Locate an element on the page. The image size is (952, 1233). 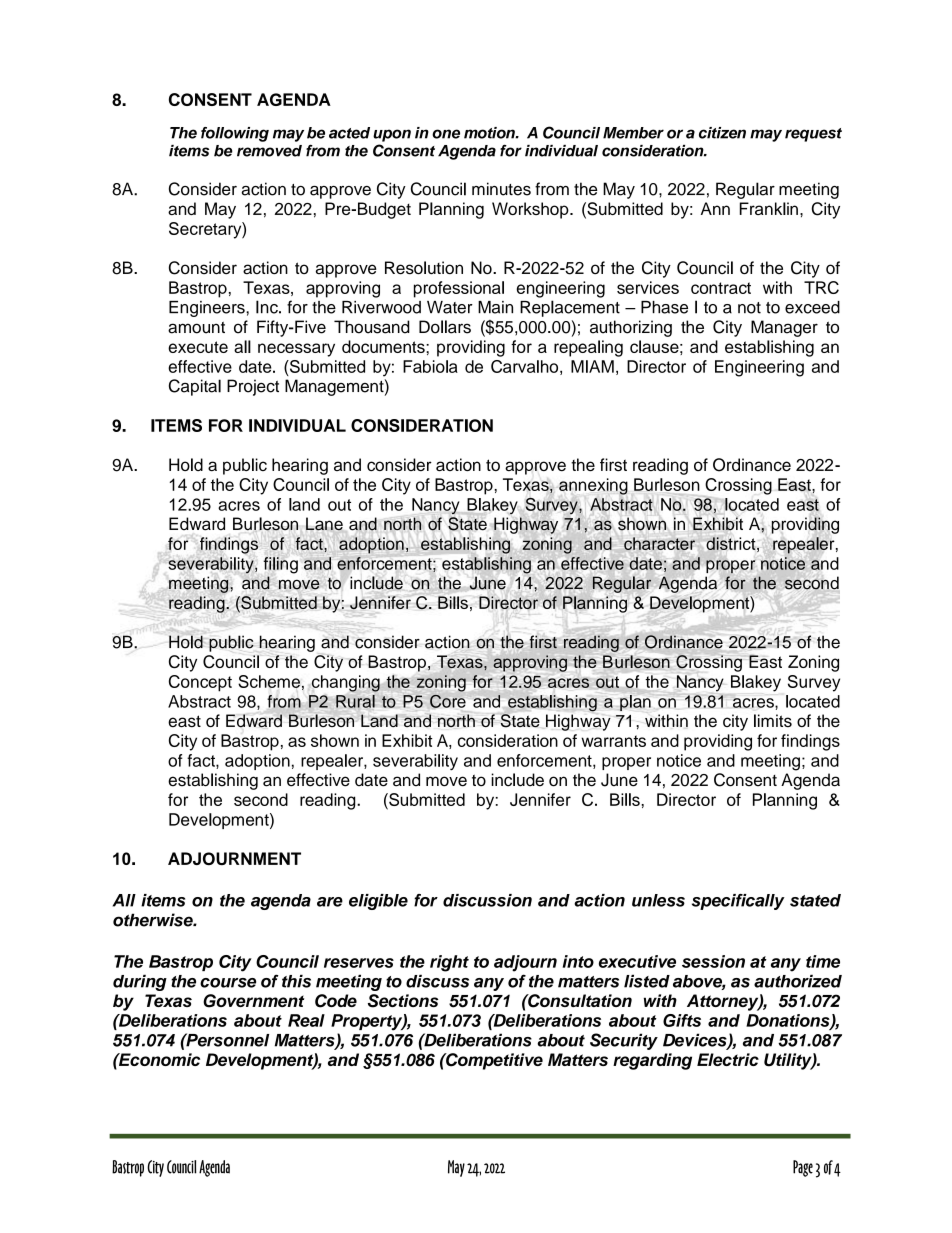
citizen is located at coordinates (722, 133).
